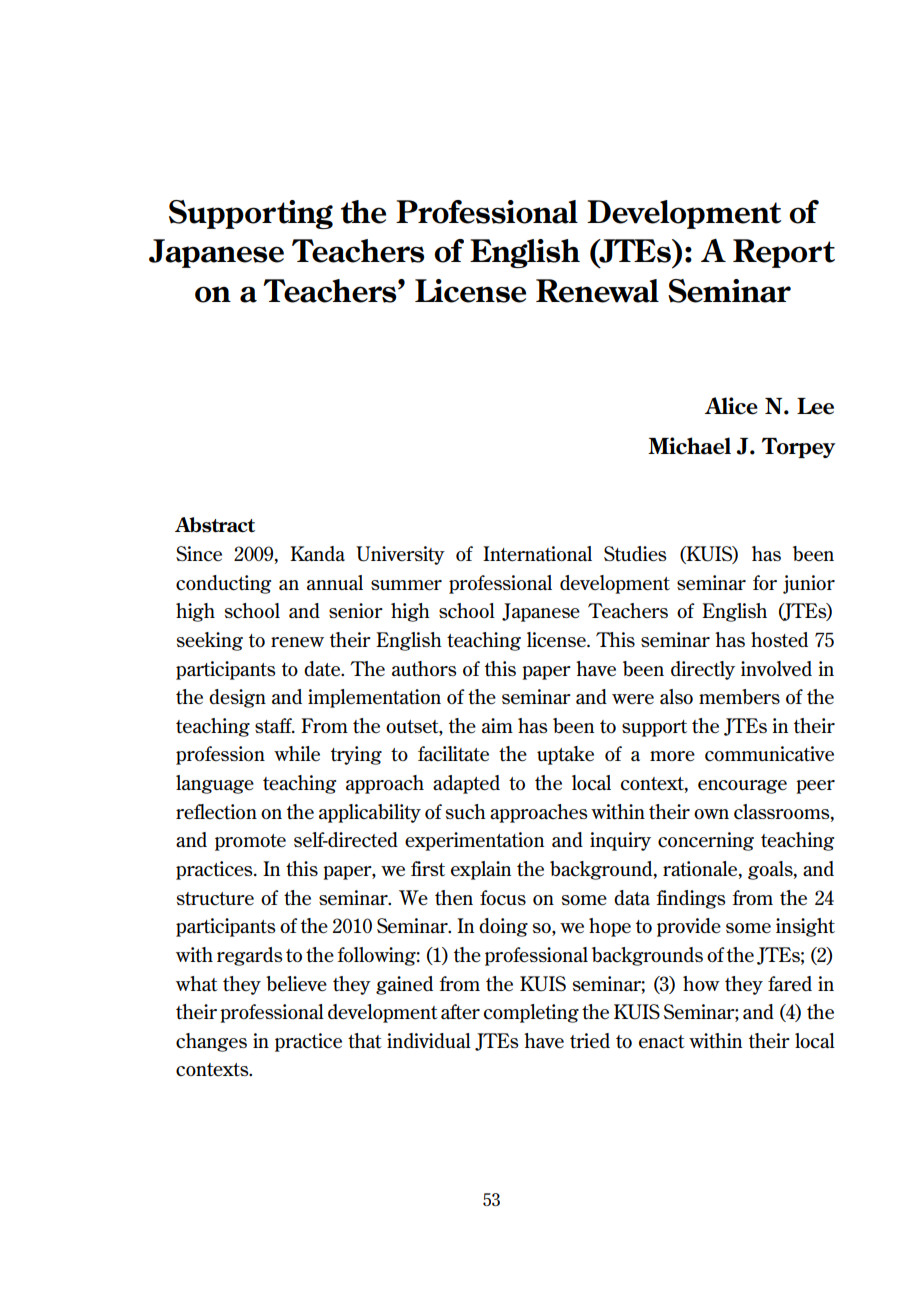 The height and width of the screenshot is (1313, 924). Describe the element at coordinates (297, 753) in the screenshot. I see `while` at that location.
